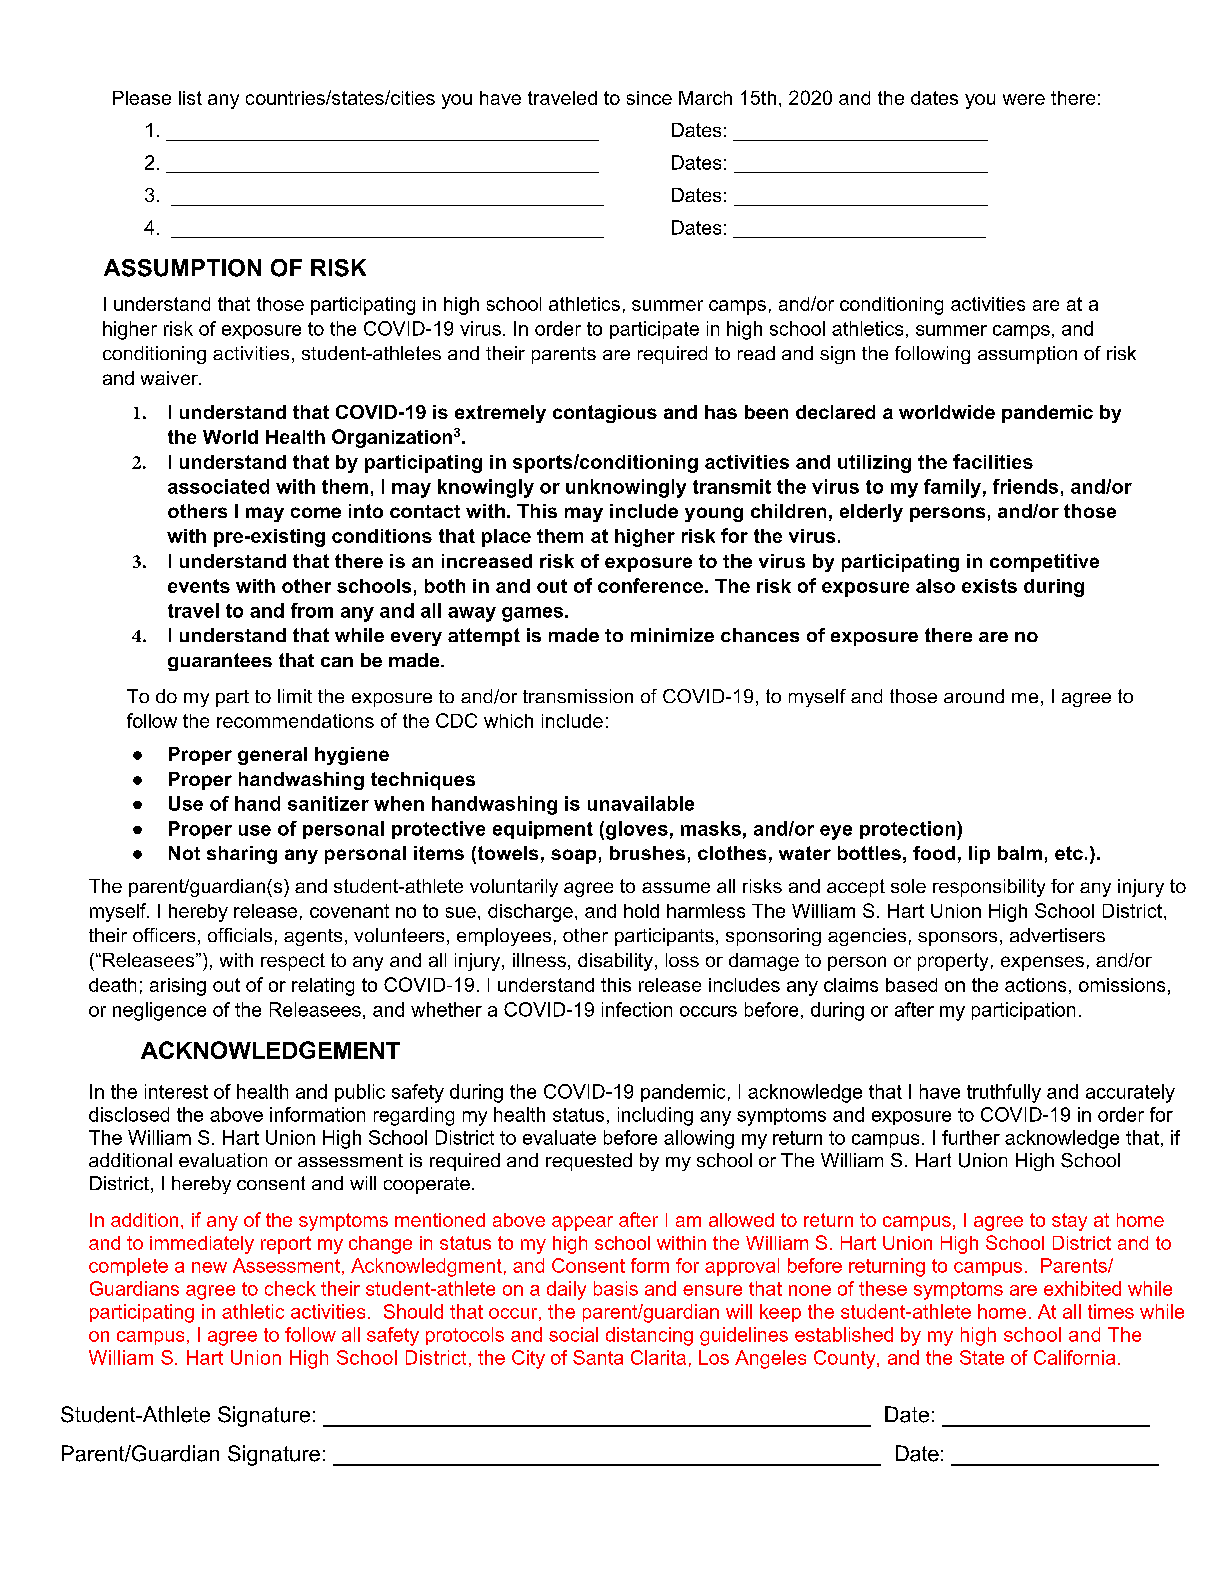 This page has width=1219, height=1578. I want to click on list, so click(190, 98).
